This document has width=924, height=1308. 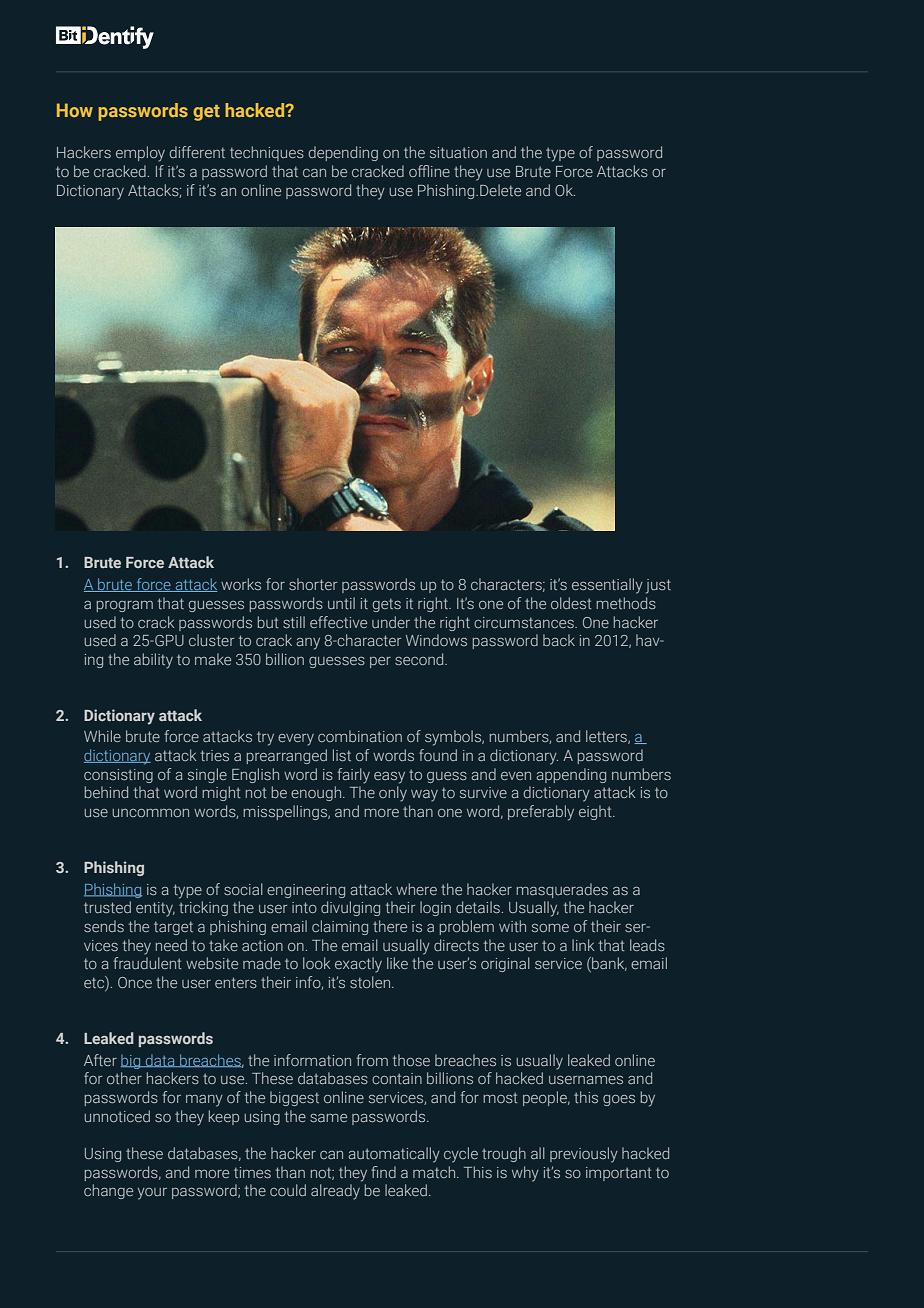 I want to click on back, so click(x=559, y=640).
